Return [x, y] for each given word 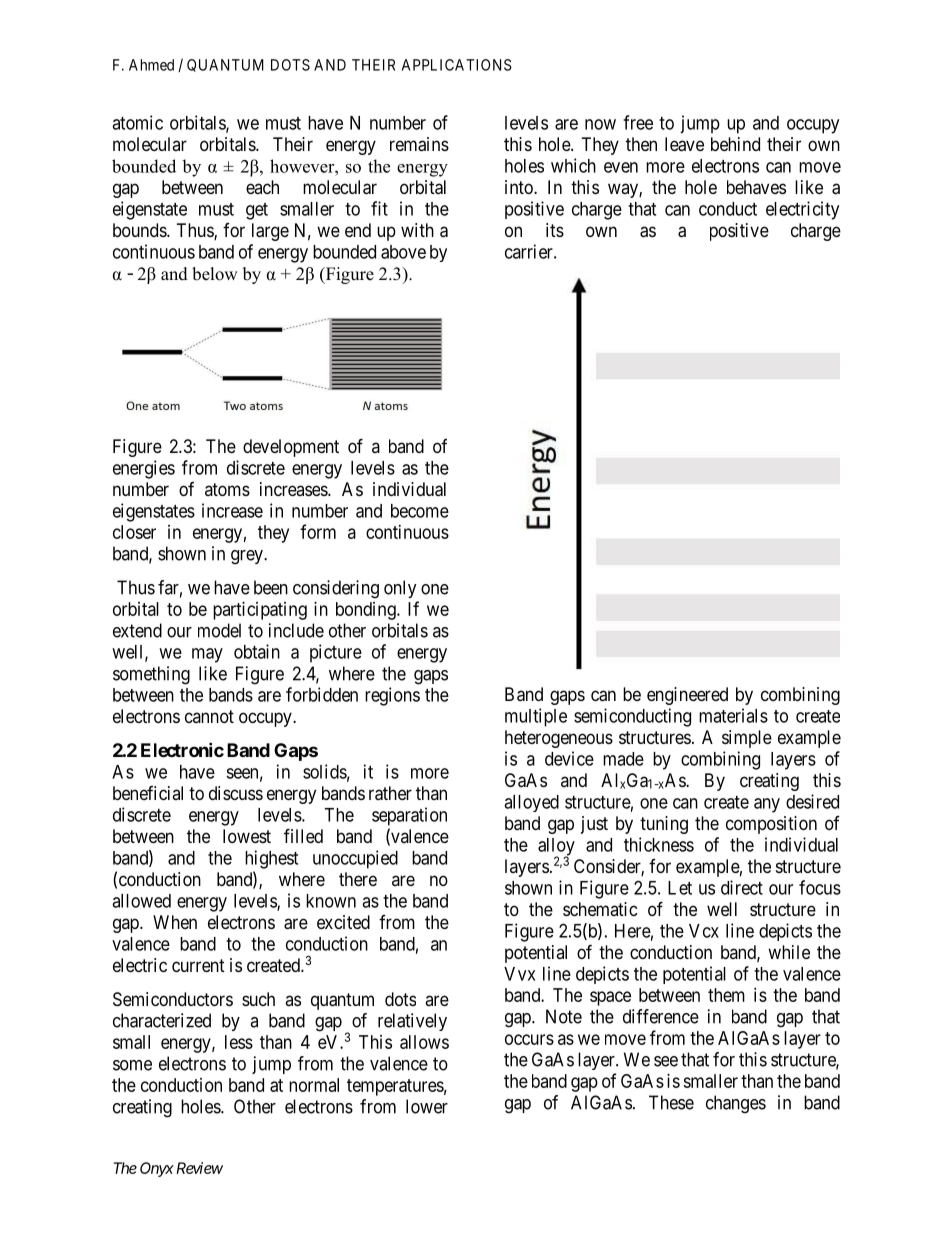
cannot [209, 716]
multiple [536, 717]
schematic [600, 909]
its [555, 230]
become [420, 511]
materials [733, 715]
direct [742, 887]
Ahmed [151, 65]
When [175, 922]
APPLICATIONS [457, 65]
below [215, 274]
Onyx [157, 1169]
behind [735, 144]
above [403, 252]
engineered [687, 696]
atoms [227, 489]
